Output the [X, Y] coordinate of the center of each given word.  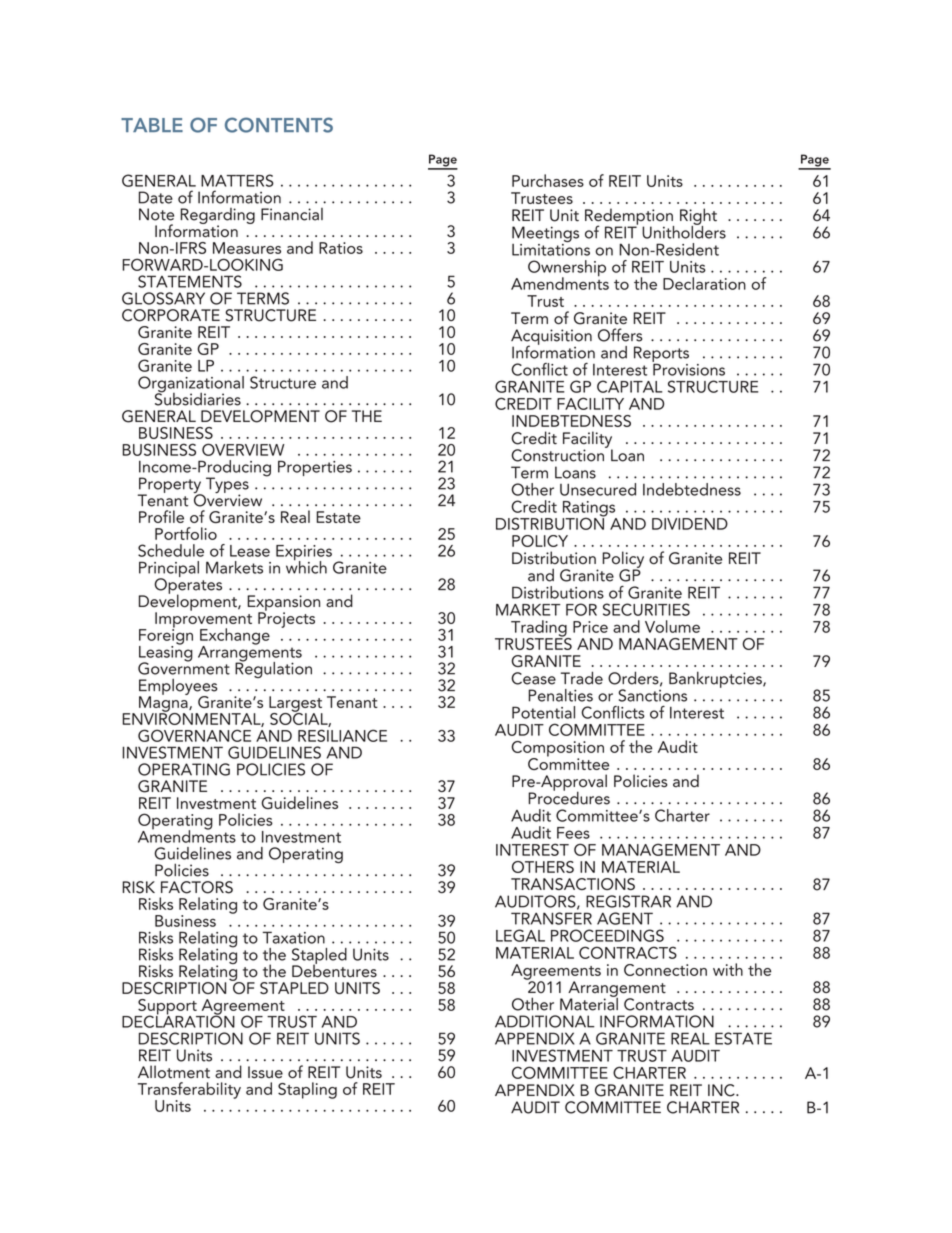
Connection [665, 970]
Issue [265, 1072]
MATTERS [237, 180]
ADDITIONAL [545, 1021]
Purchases [548, 180]
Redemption [629, 217]
